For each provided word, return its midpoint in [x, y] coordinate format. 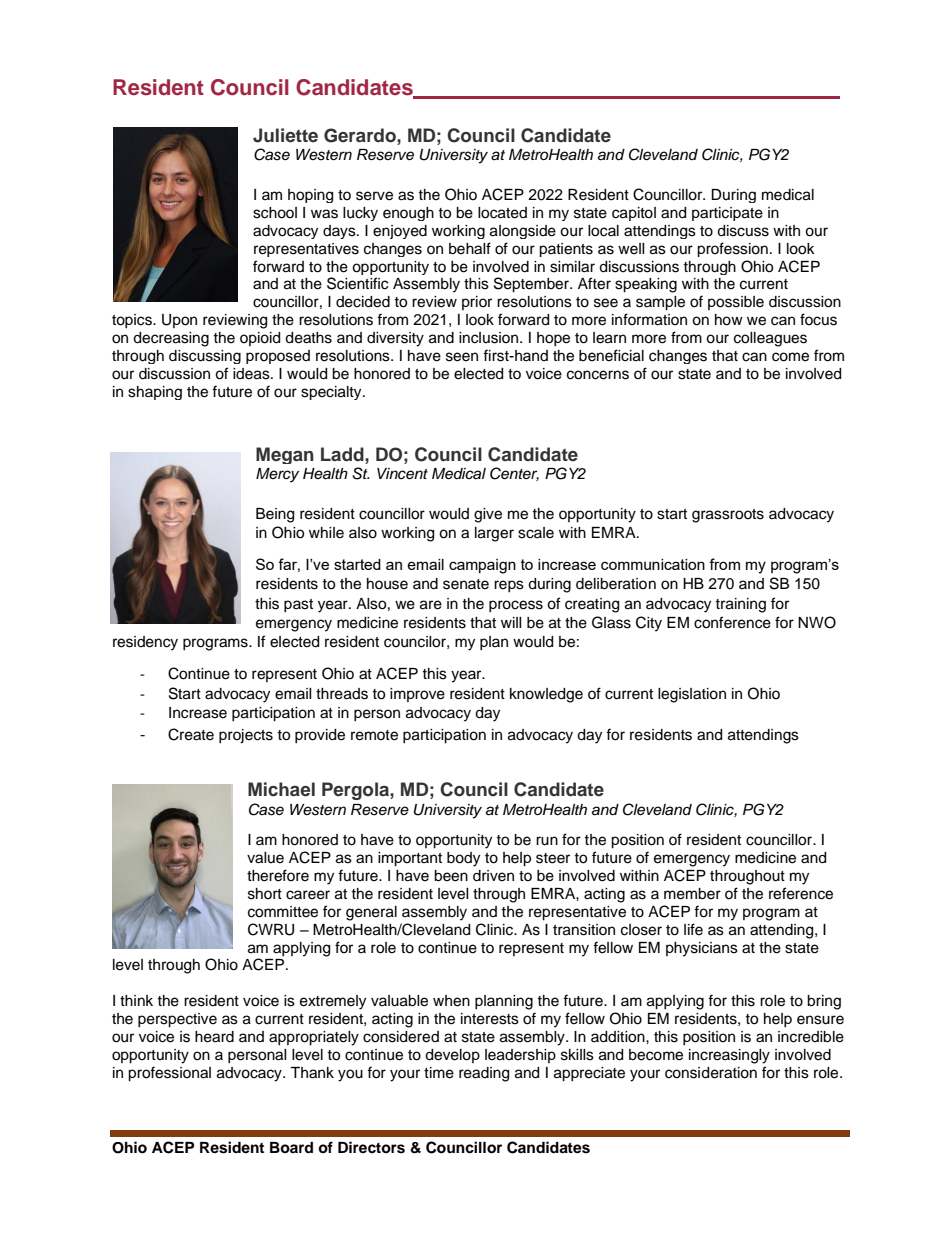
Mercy [277, 475]
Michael [281, 789]
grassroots [728, 516]
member [692, 894]
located [502, 213]
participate [727, 214]
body [463, 859]
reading [484, 1074]
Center [514, 474]
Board [291, 1147]
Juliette [285, 135]
